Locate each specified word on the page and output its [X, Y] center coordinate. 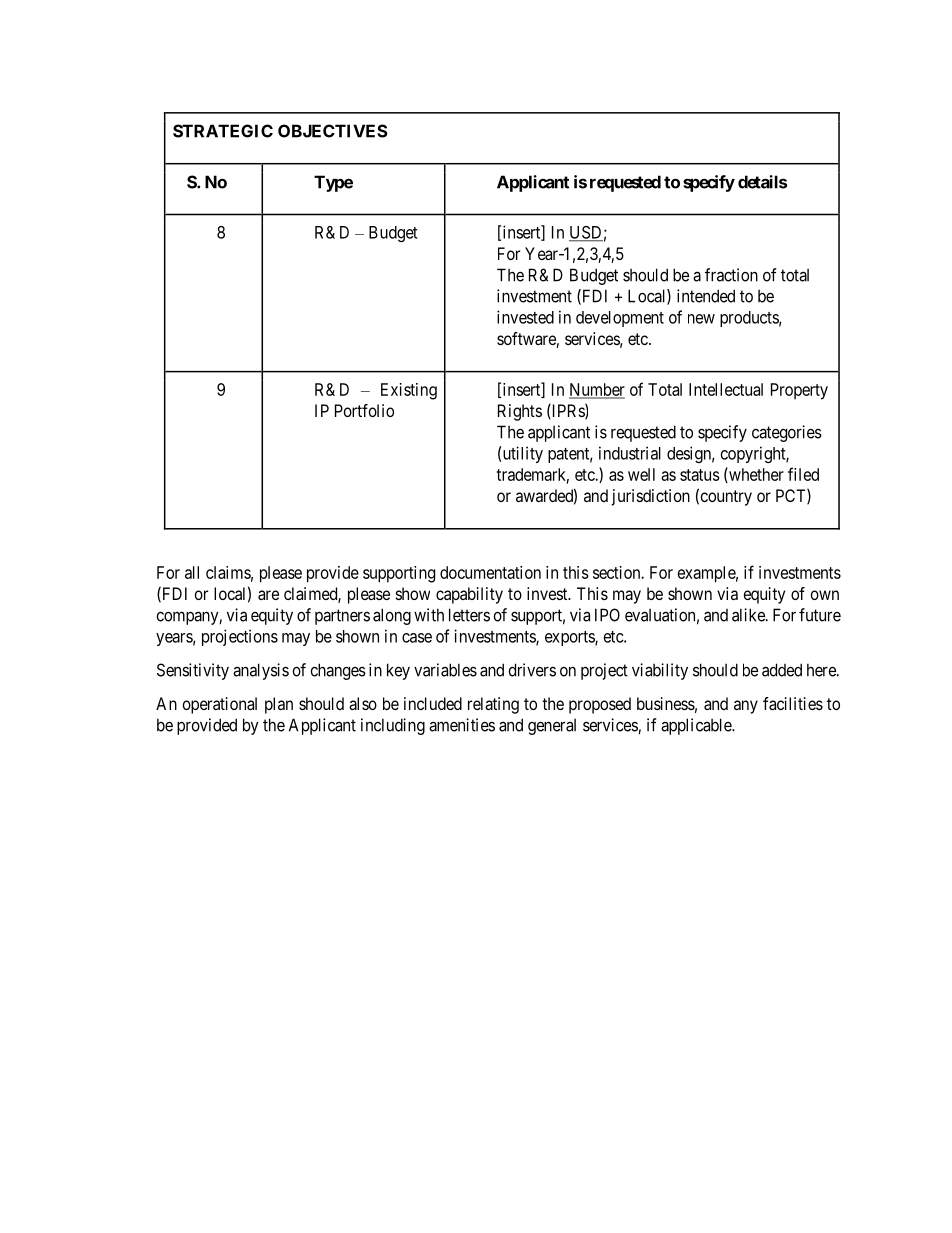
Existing [409, 391]
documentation [490, 572]
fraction [731, 275]
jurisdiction [651, 497]
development [620, 319]
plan [279, 705]
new [701, 319]
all [192, 572]
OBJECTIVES [333, 131]
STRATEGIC [223, 131]
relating [493, 705]
